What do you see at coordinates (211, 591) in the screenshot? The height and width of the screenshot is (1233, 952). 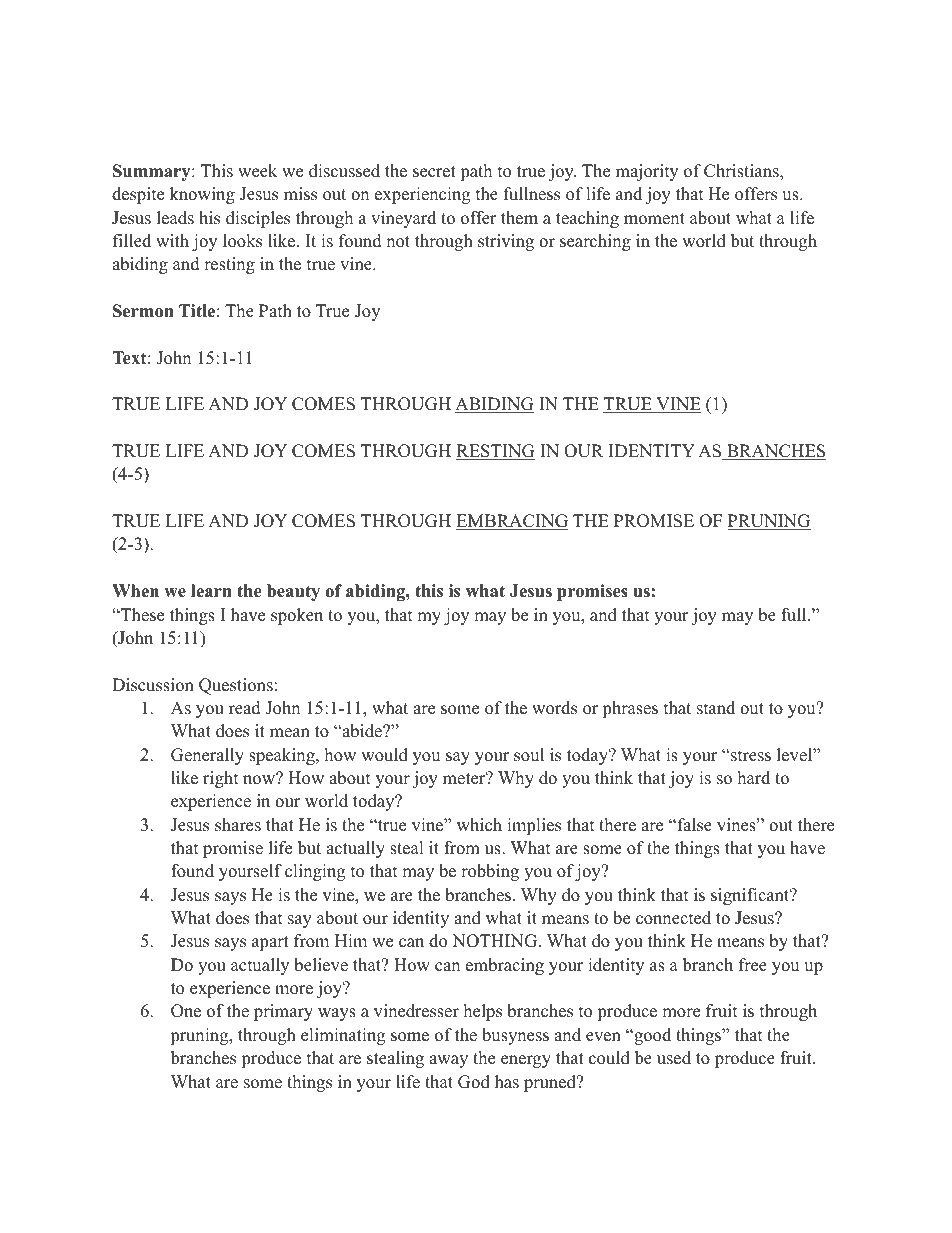 I see `learn` at bounding box center [211, 591].
